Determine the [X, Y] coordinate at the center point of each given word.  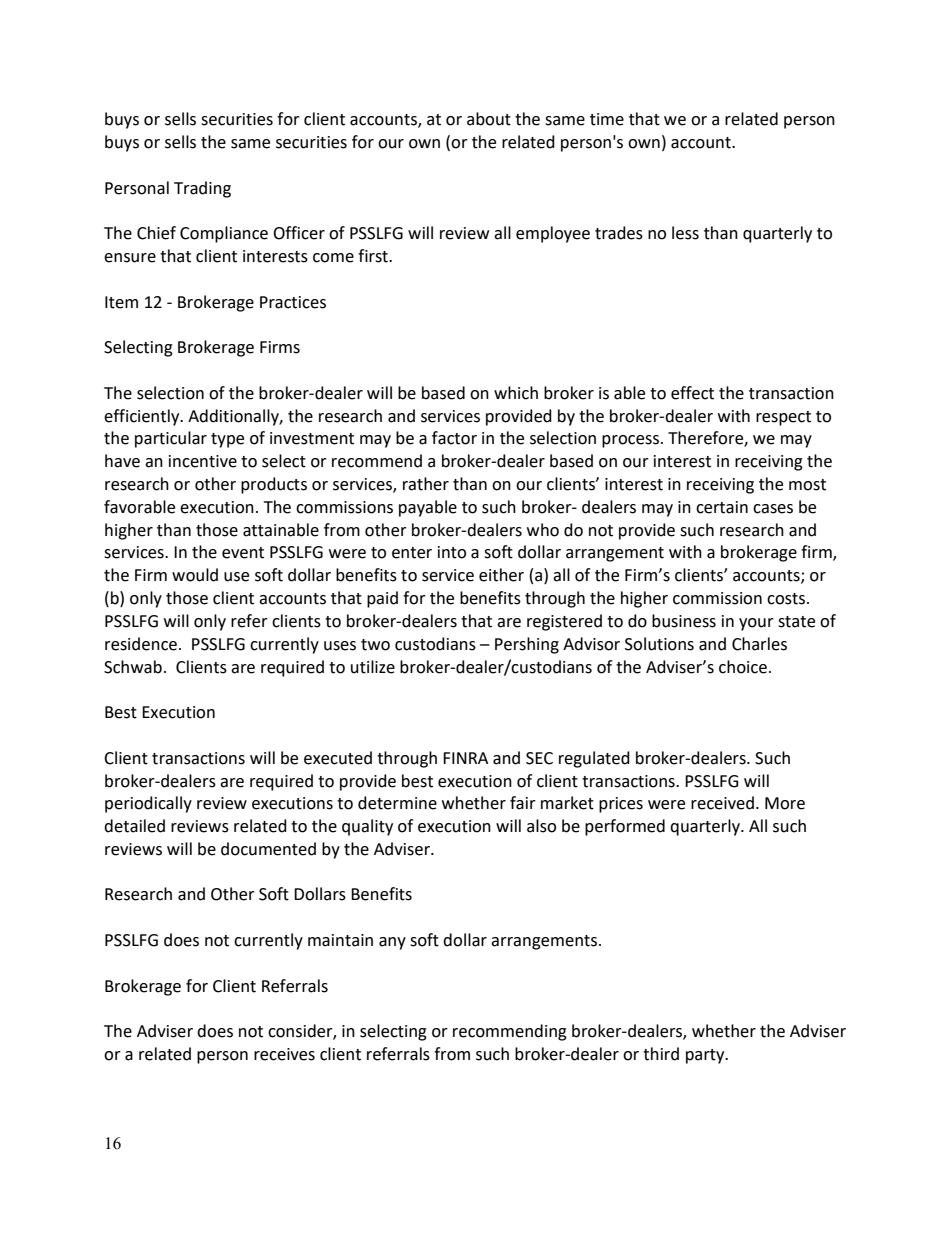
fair [523, 803]
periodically [148, 804]
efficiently [143, 417]
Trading [202, 189]
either [501, 575]
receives [284, 1054]
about [489, 119]
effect [692, 393]
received [722, 803]
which [516, 393]
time [607, 119]
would [195, 575]
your [756, 624]
